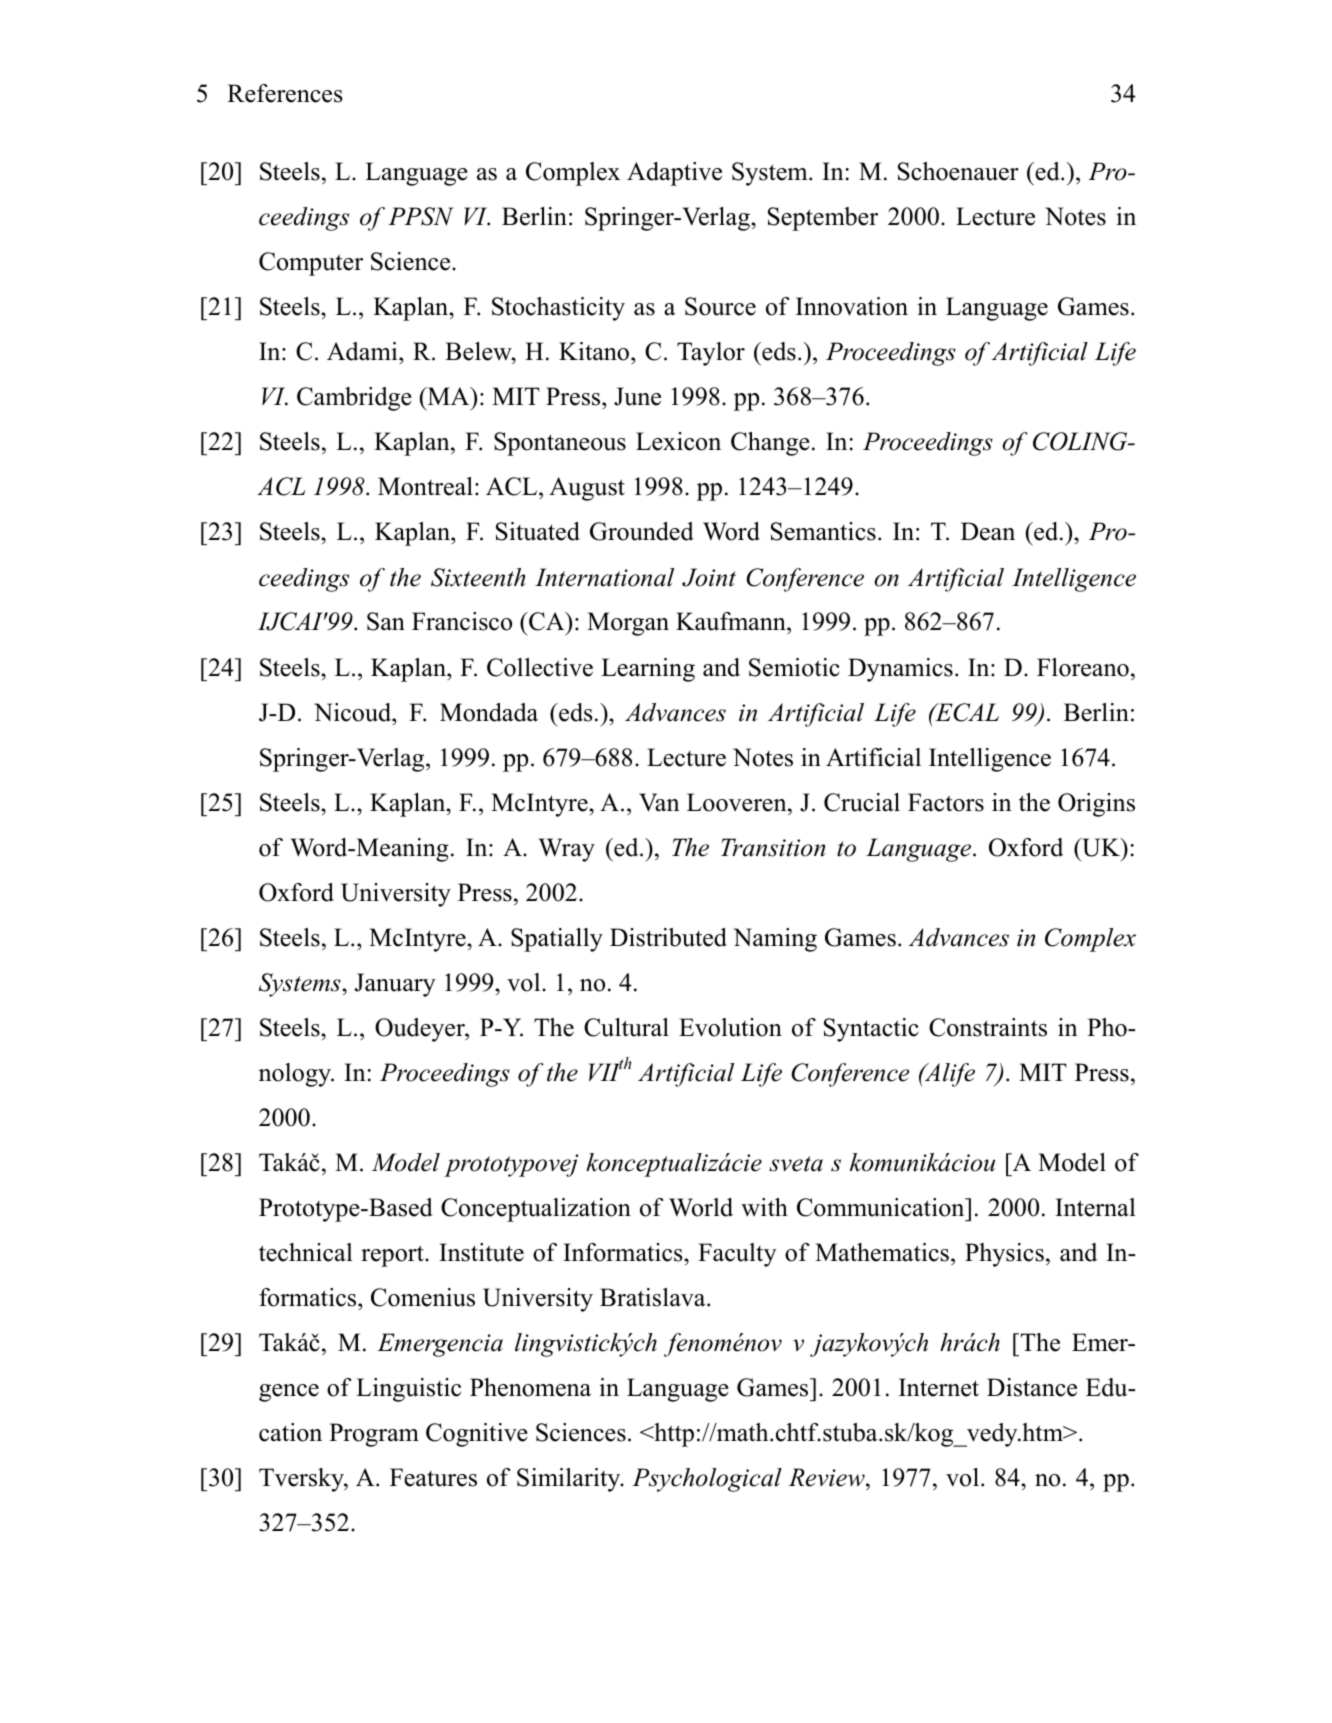 The height and width of the document is (1723, 1332). I want to click on January, so click(395, 985).
